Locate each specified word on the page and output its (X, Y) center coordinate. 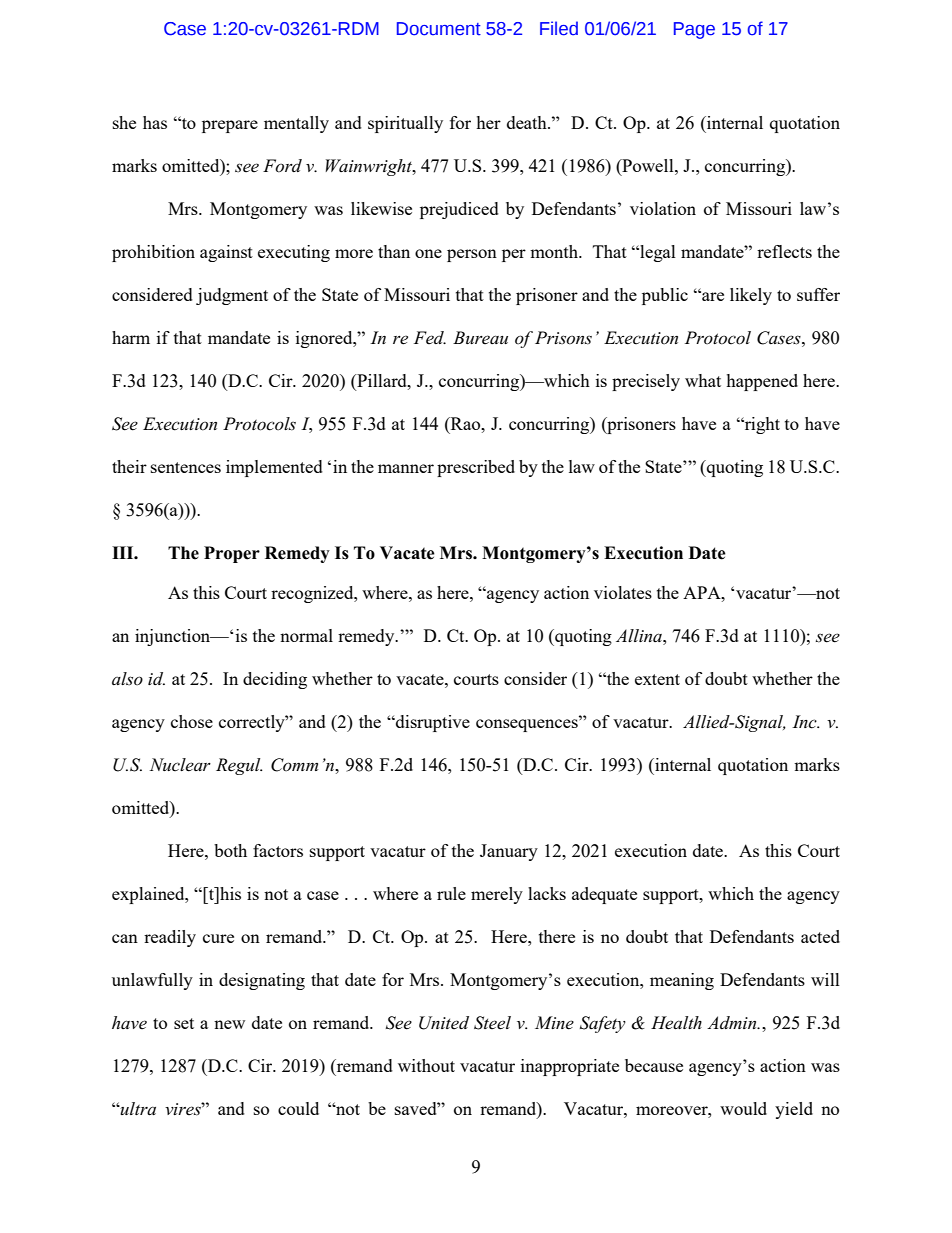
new (229, 1024)
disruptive (432, 723)
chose (192, 721)
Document (439, 29)
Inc (805, 722)
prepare (230, 126)
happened (762, 382)
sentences (186, 467)
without (426, 1065)
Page (694, 30)
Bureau (480, 337)
